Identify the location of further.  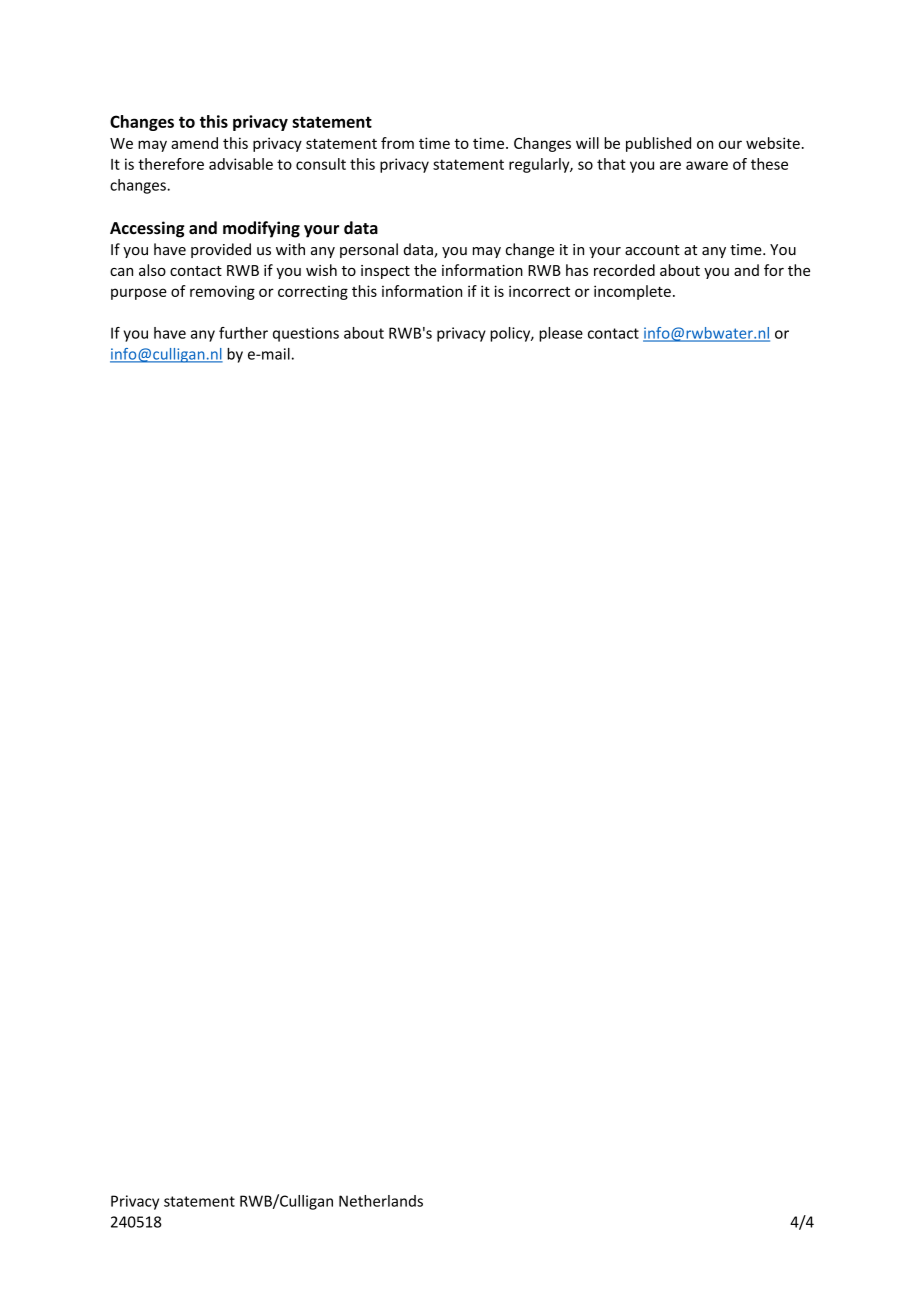
(243, 333).
